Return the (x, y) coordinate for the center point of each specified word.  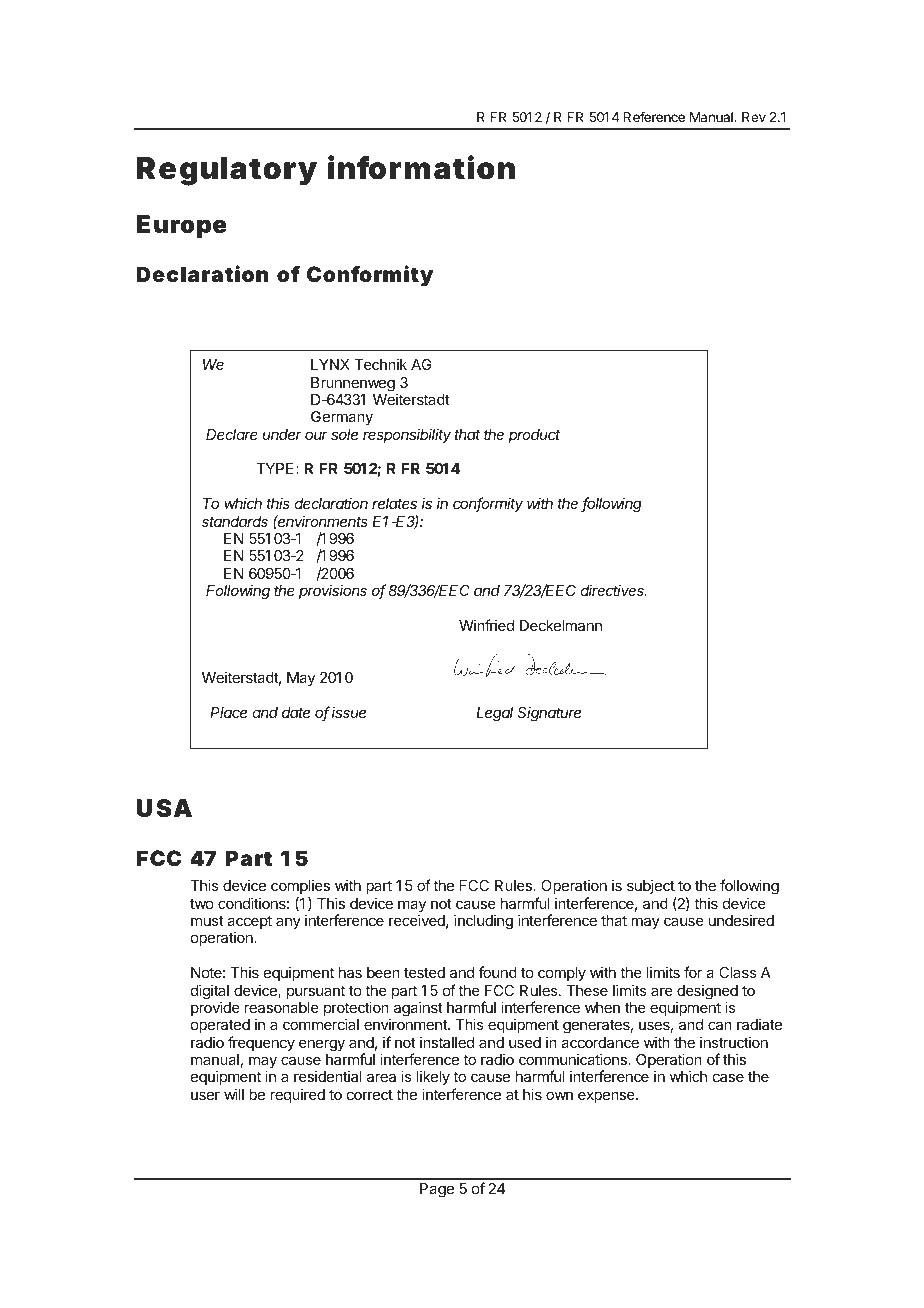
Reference (654, 116)
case (728, 1077)
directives (613, 590)
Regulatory (227, 171)
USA (164, 808)
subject (651, 886)
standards (235, 521)
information (421, 167)
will (234, 1094)
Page (437, 1190)
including (483, 922)
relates (394, 503)
